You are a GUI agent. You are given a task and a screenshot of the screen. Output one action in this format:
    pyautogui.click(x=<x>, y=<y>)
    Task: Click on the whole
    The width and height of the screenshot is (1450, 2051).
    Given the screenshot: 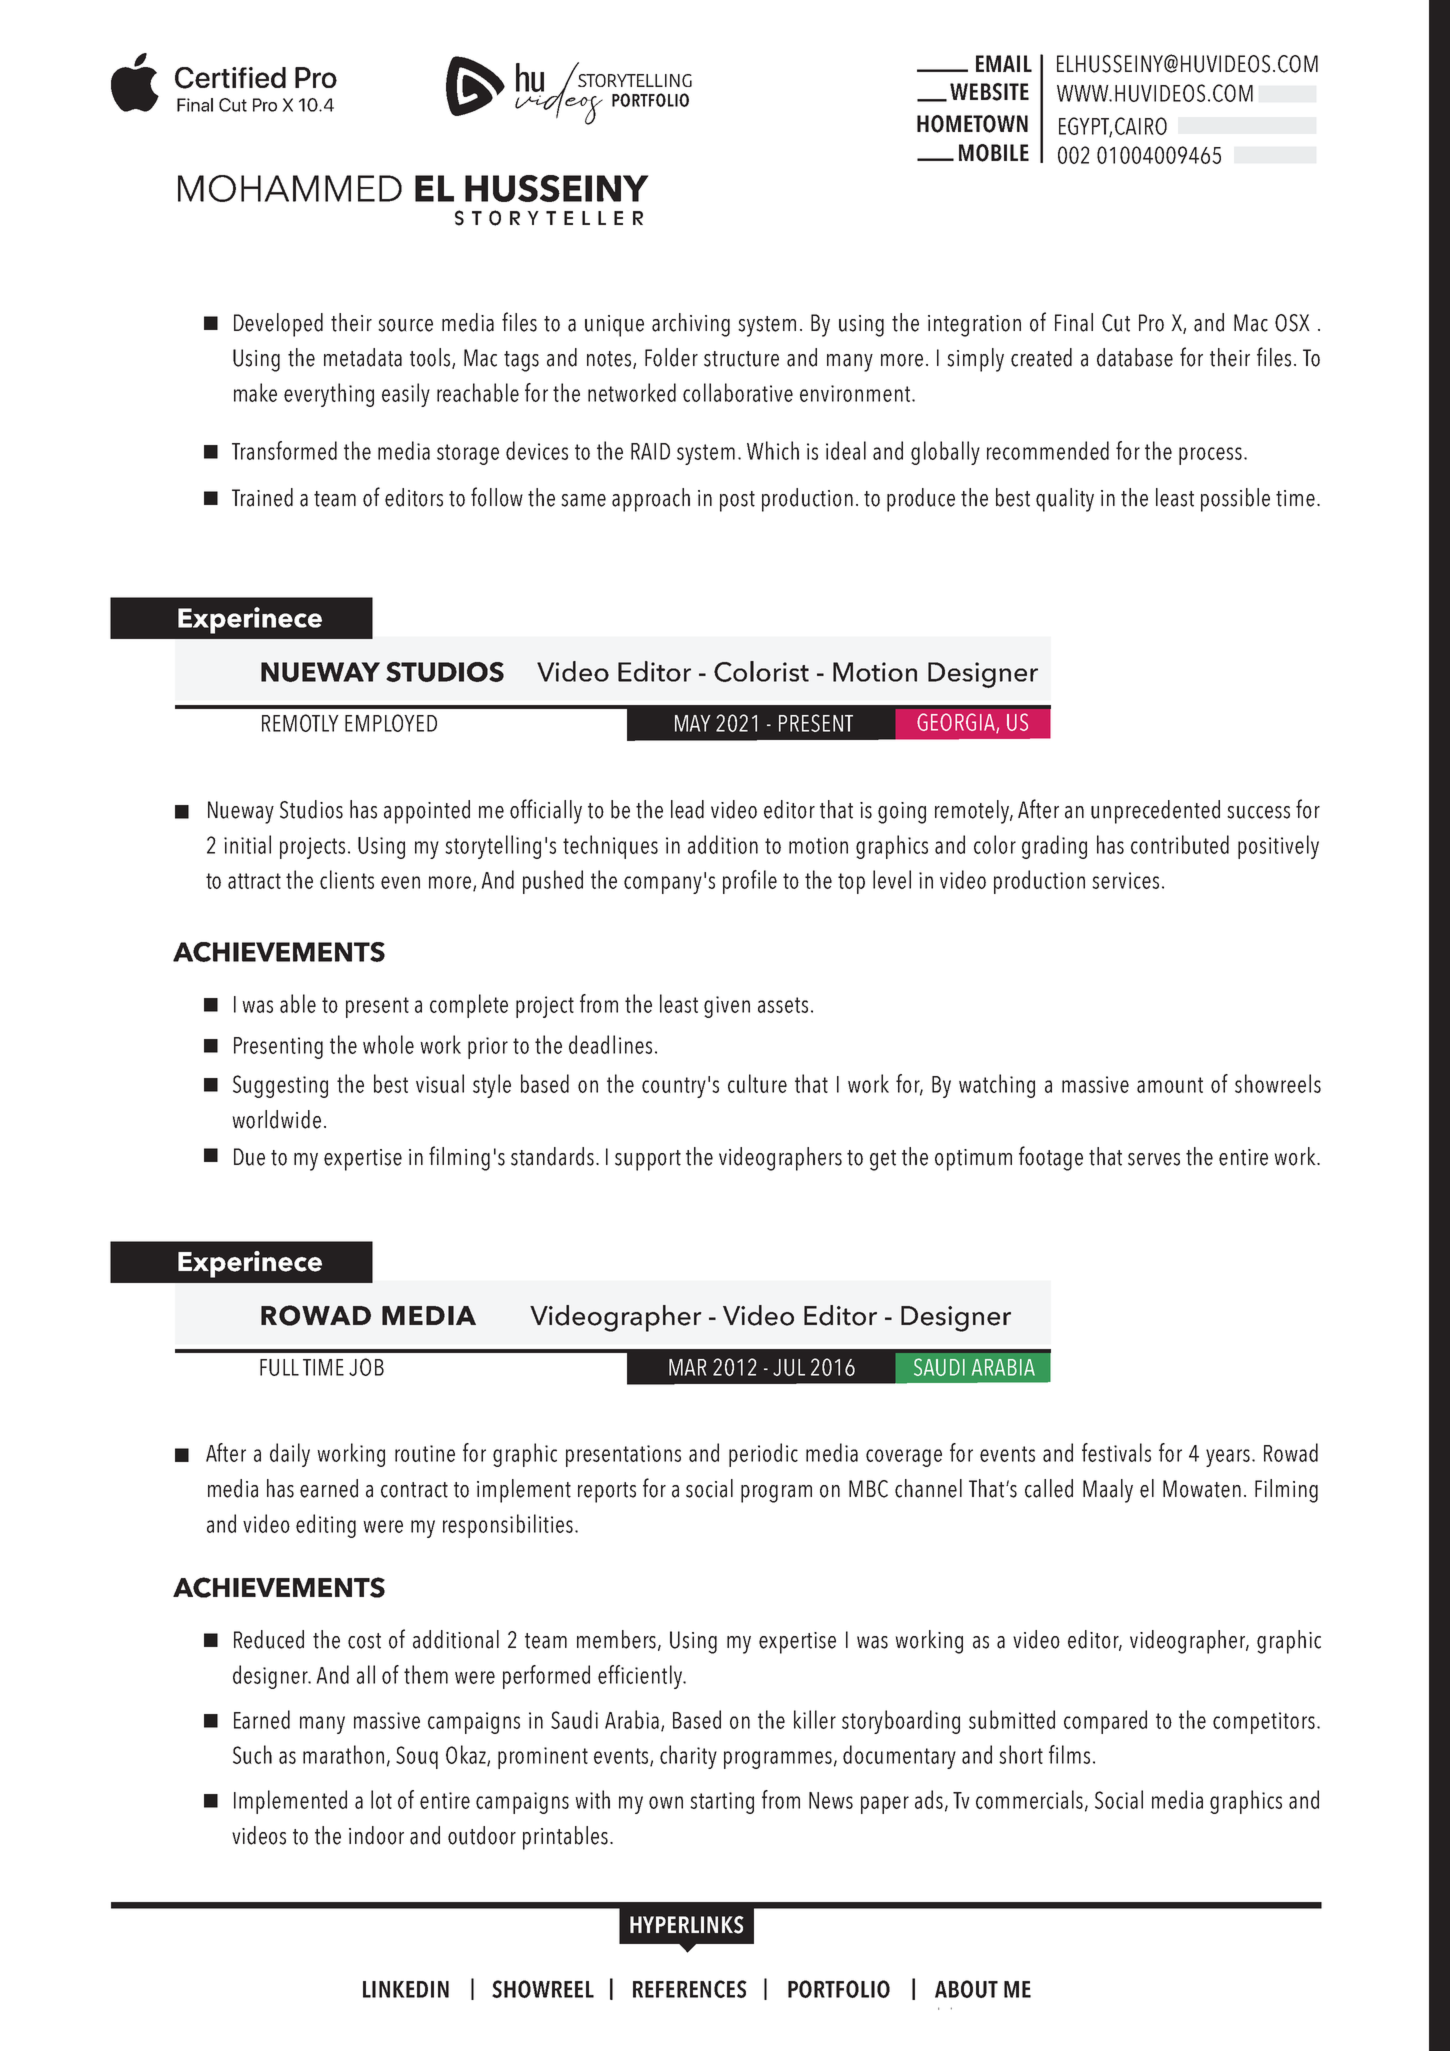 What is the action you would take?
    pyautogui.click(x=388, y=1044)
